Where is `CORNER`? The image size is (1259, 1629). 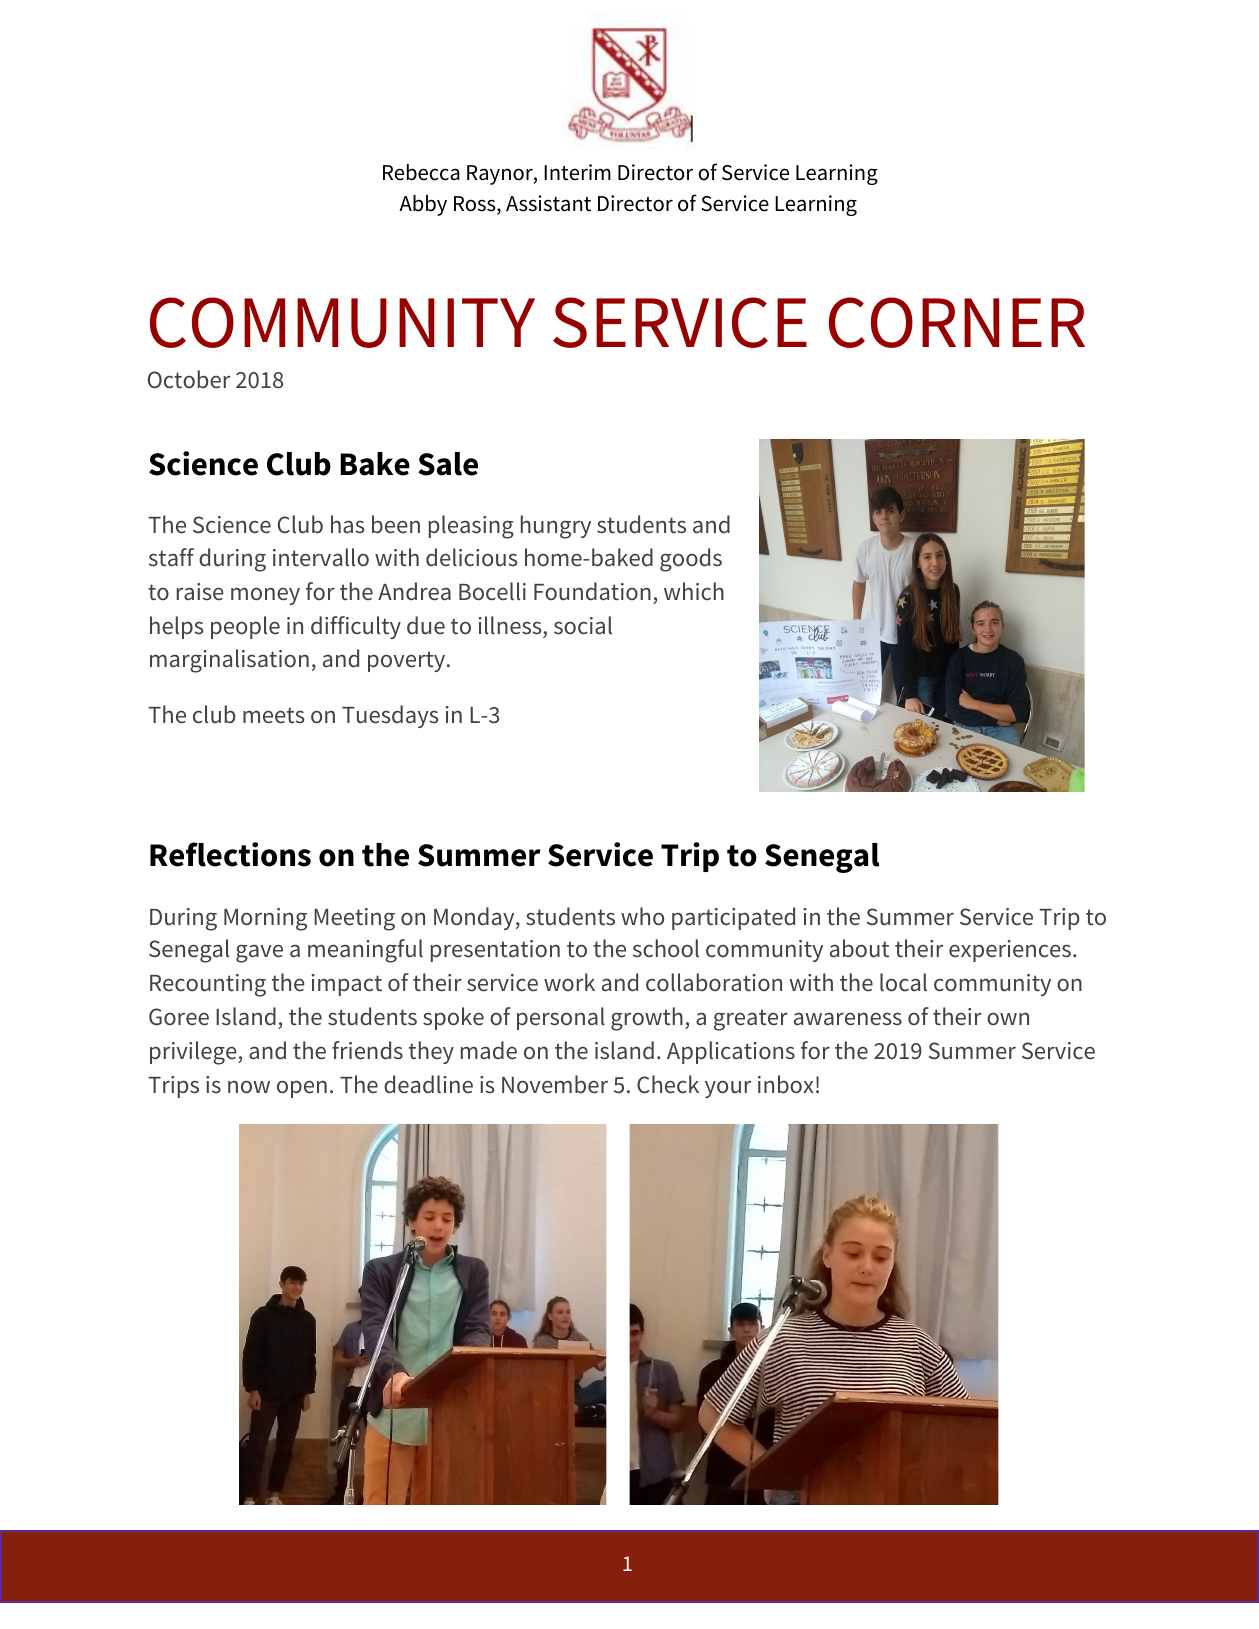 CORNER is located at coordinates (957, 322).
